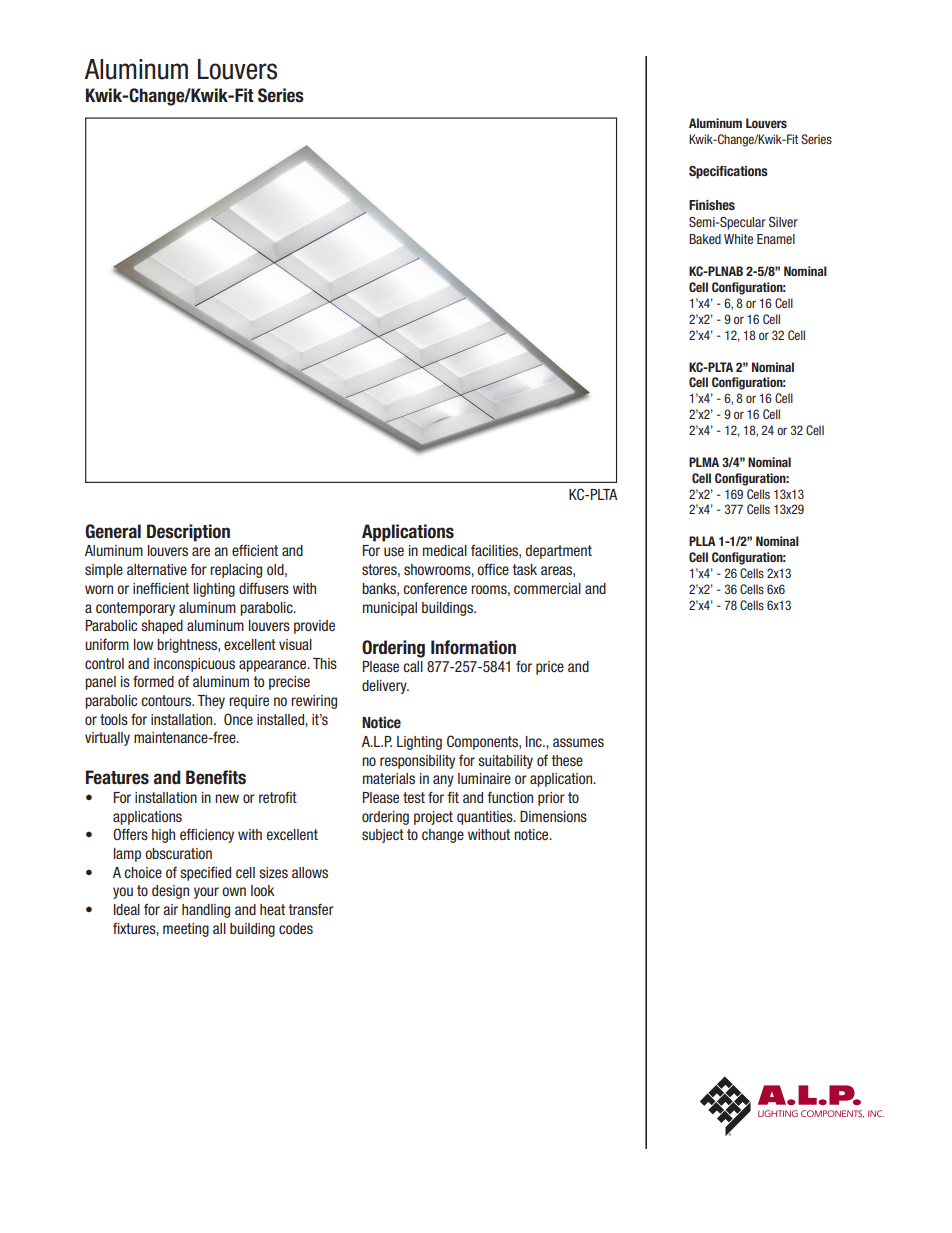 This image has height=1233, width=952. Describe the element at coordinates (493, 569) in the image. I see `office` at that location.
